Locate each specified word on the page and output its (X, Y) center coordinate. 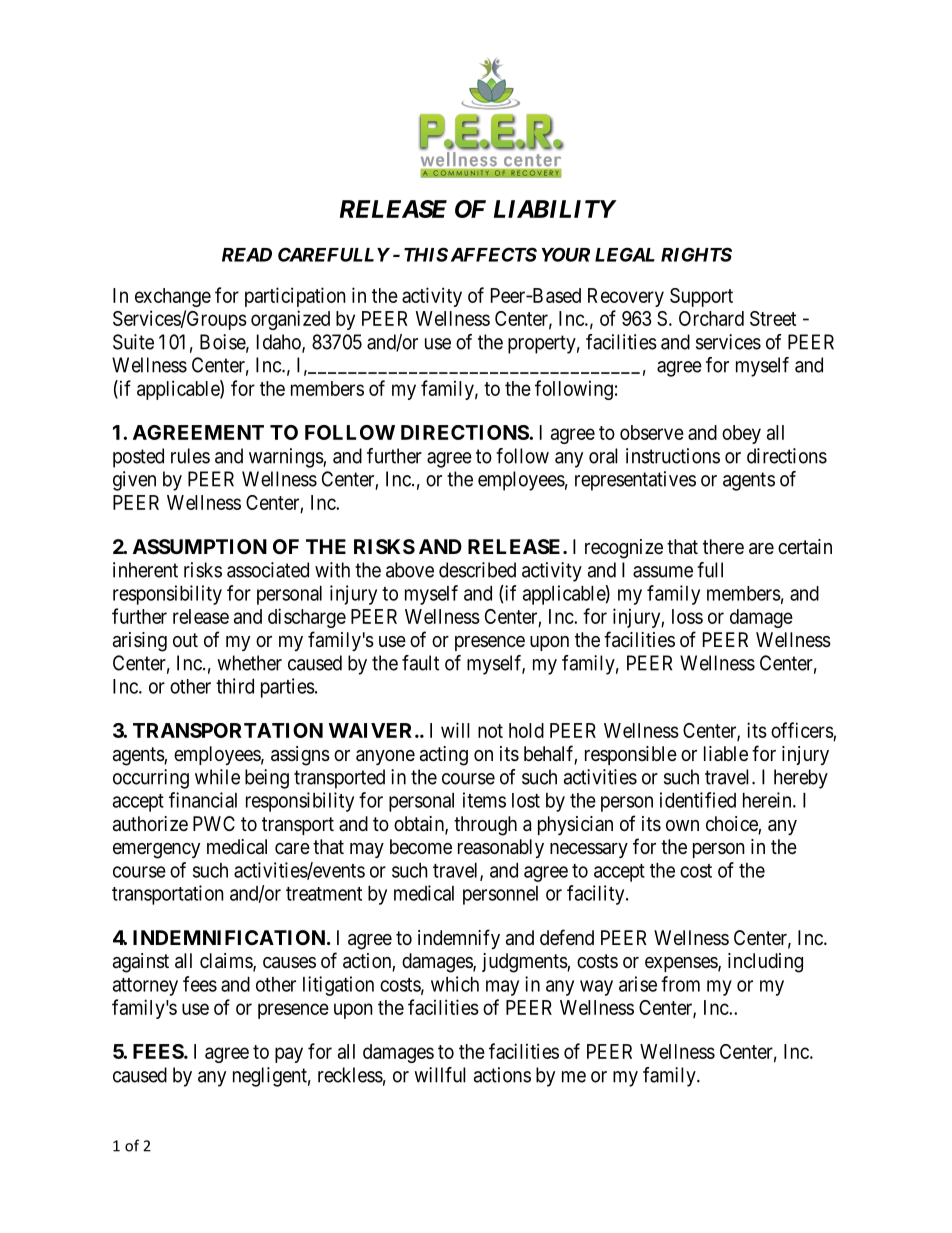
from (680, 984)
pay (289, 1055)
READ (247, 255)
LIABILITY (555, 209)
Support (701, 297)
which (455, 984)
